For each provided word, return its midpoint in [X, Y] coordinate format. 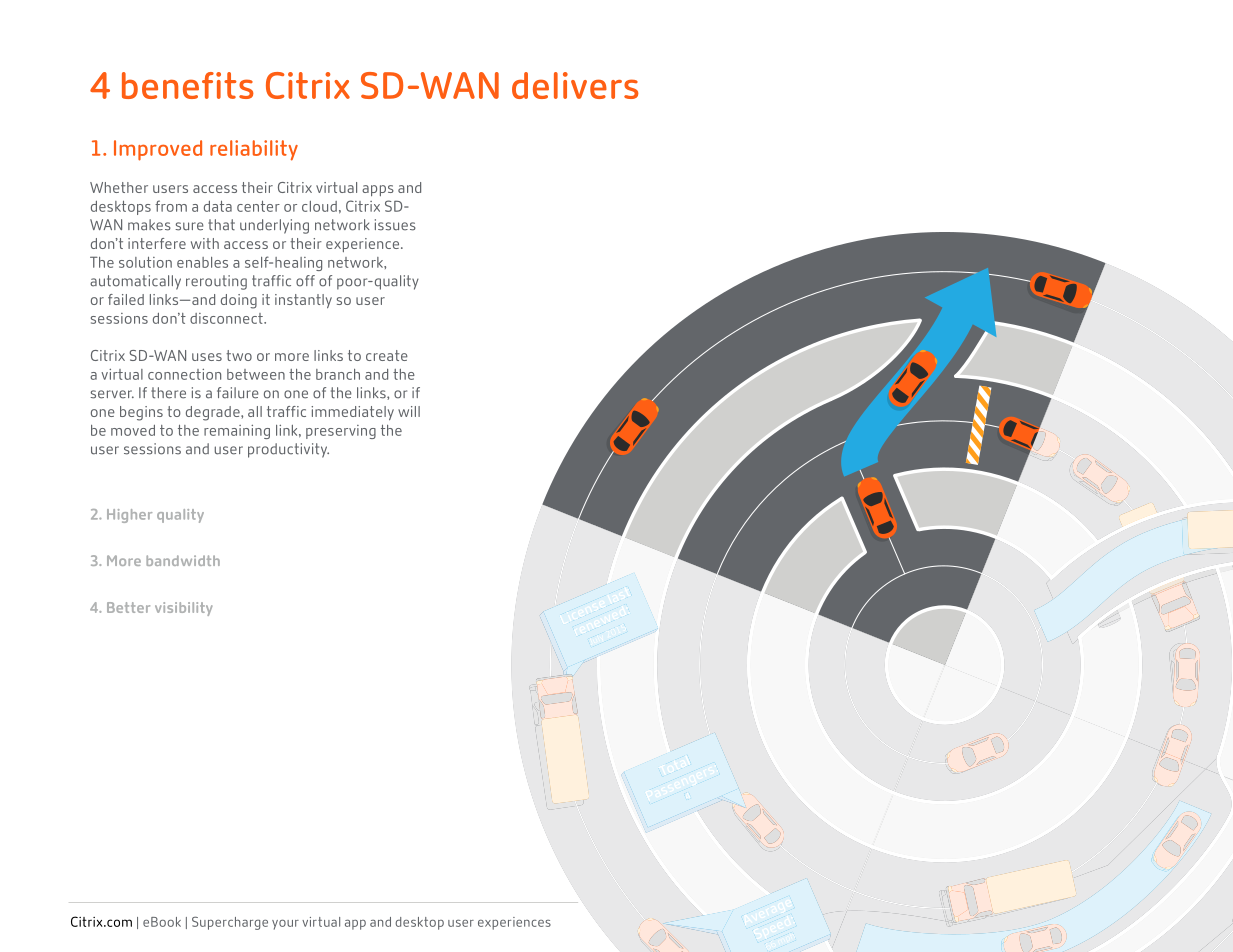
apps [378, 190]
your [285, 924]
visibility [184, 609]
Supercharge [230, 923]
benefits [188, 85]
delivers [575, 85]
